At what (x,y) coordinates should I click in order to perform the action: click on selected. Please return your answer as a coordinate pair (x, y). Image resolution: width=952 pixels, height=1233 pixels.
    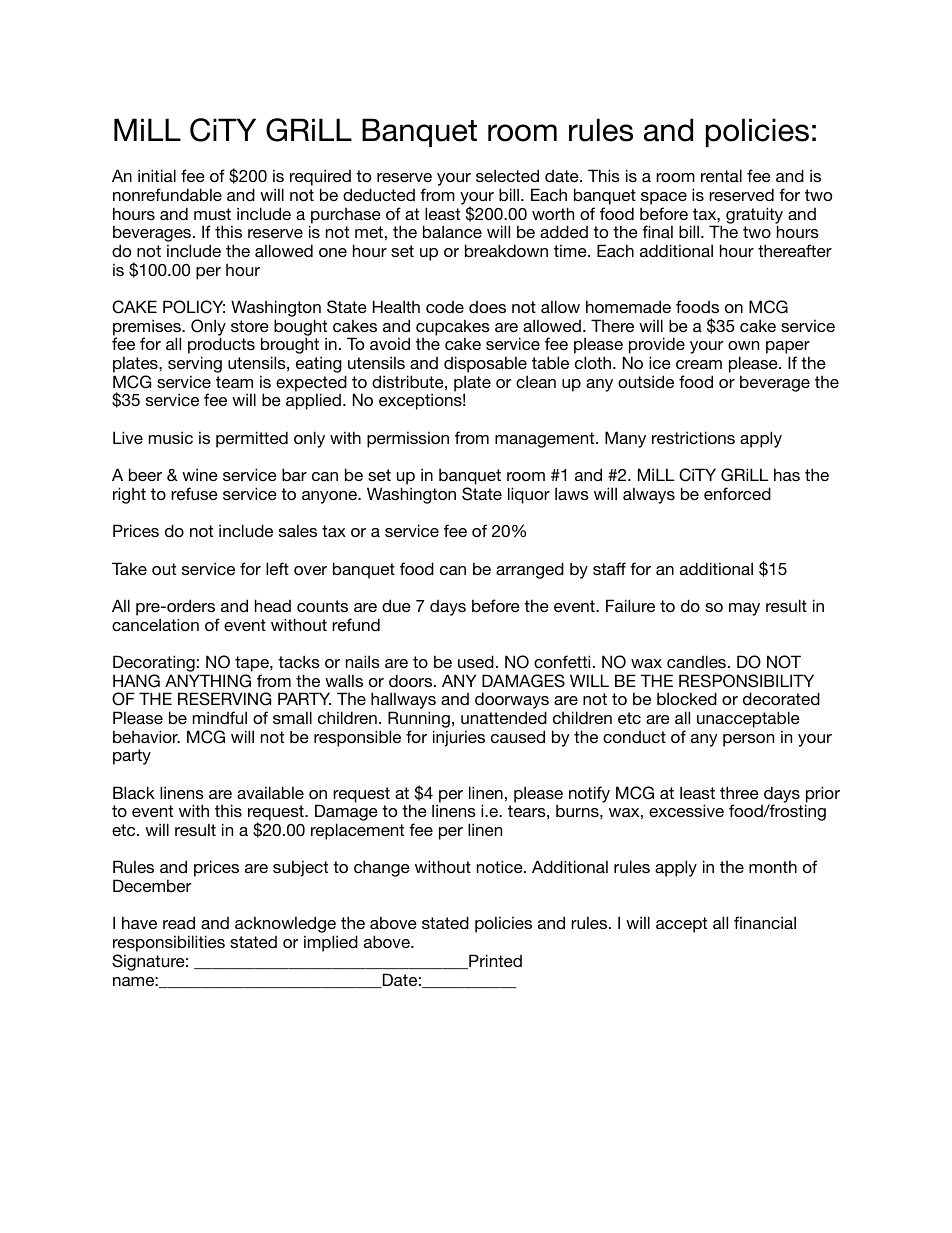
    Looking at the image, I should click on (507, 175).
